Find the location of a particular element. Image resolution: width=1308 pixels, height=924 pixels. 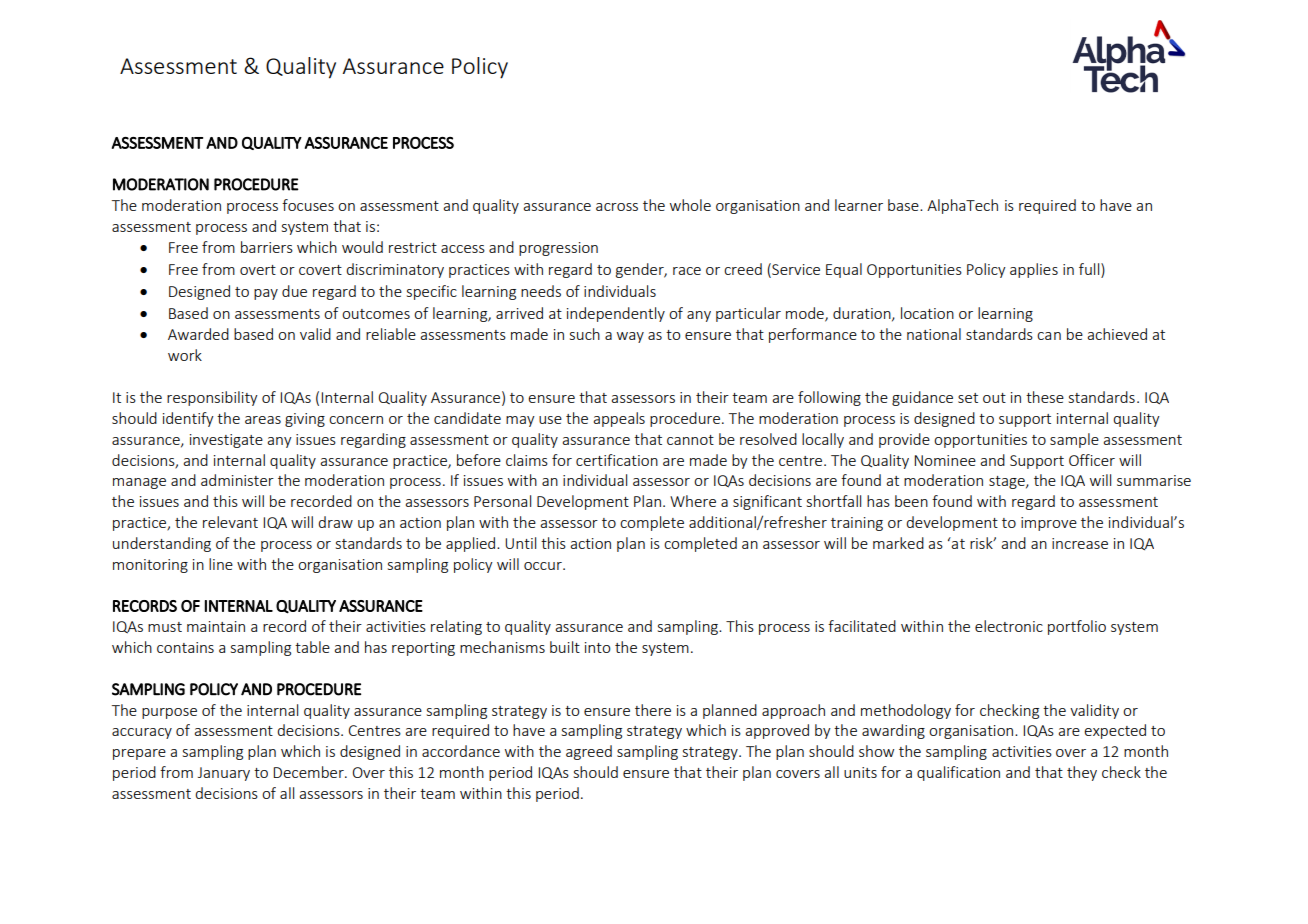

agreed is located at coordinates (589, 752).
